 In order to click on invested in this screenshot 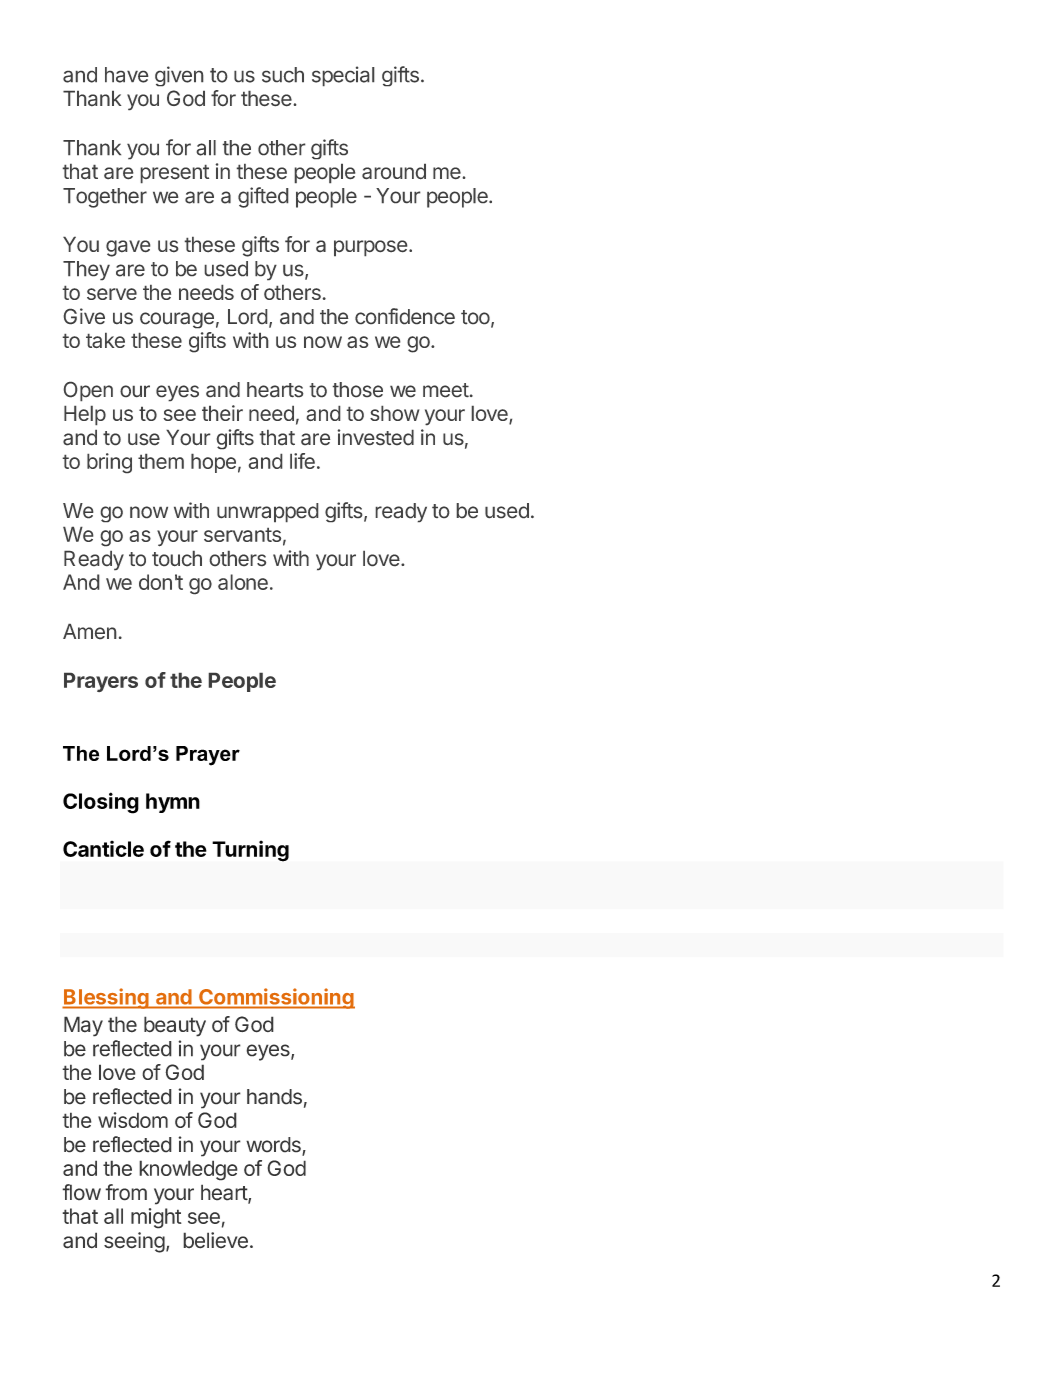, I will do `click(375, 437)`.
